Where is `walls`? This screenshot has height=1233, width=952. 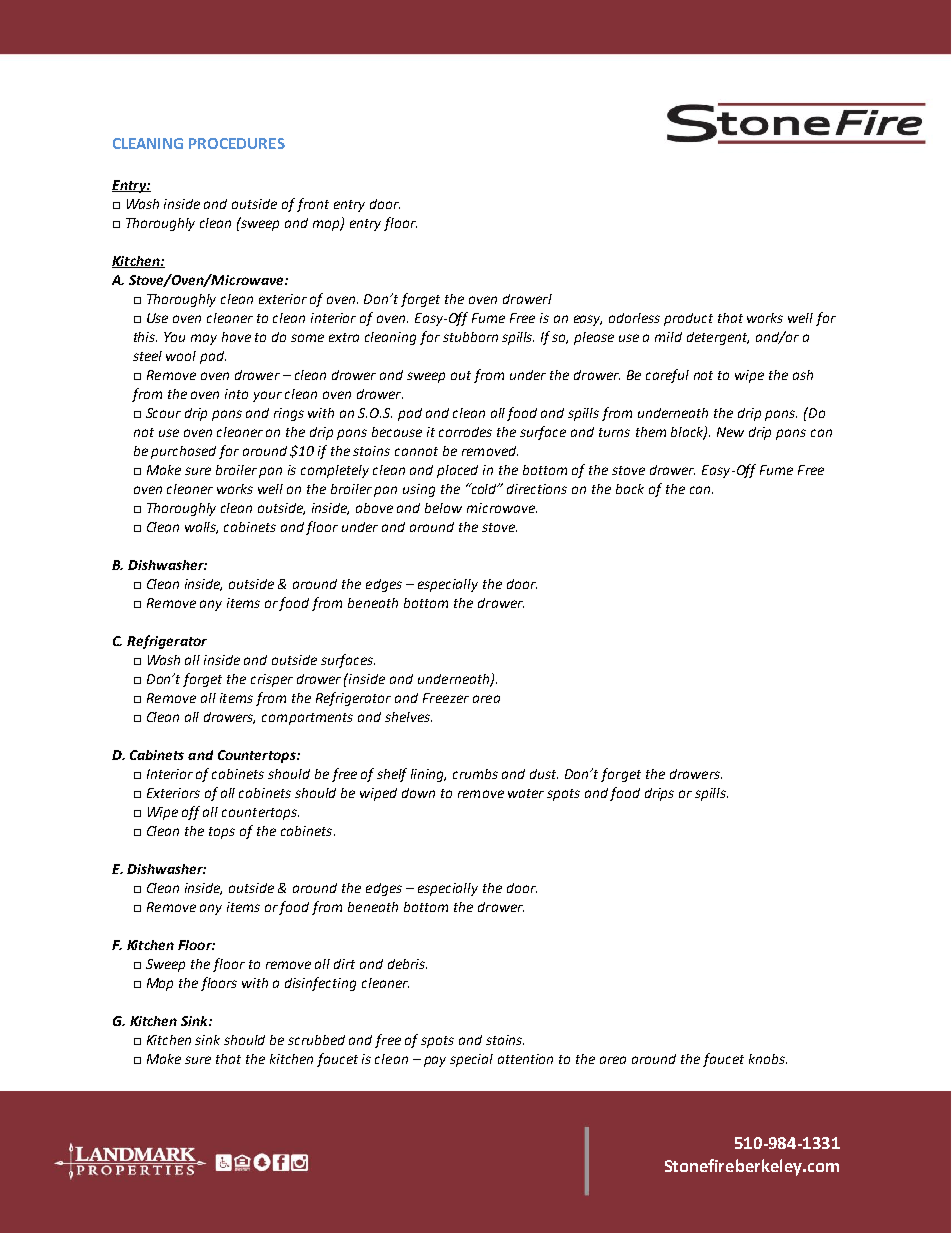
walls is located at coordinates (201, 528).
